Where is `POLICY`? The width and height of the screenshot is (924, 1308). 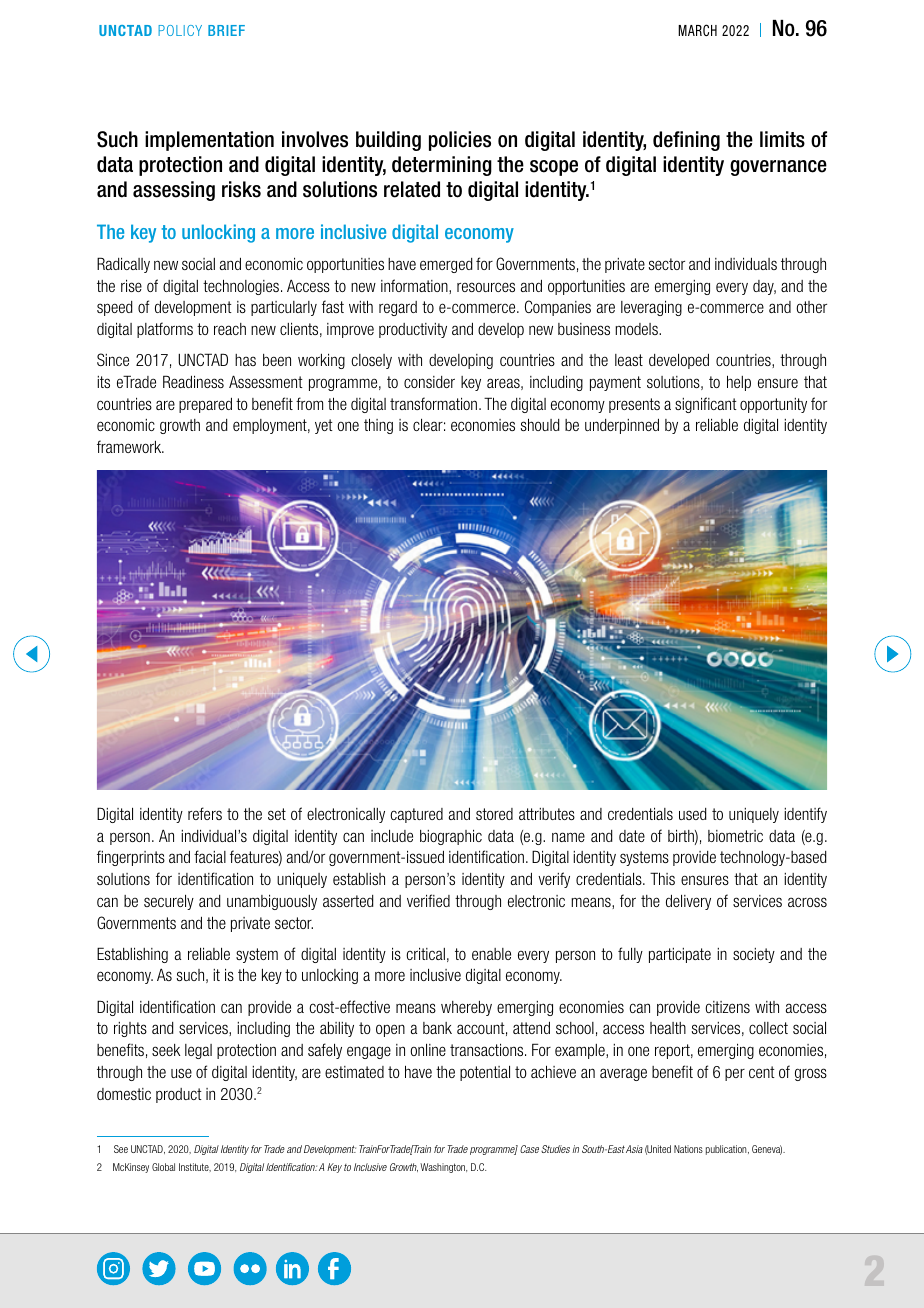
POLICY is located at coordinates (180, 30).
